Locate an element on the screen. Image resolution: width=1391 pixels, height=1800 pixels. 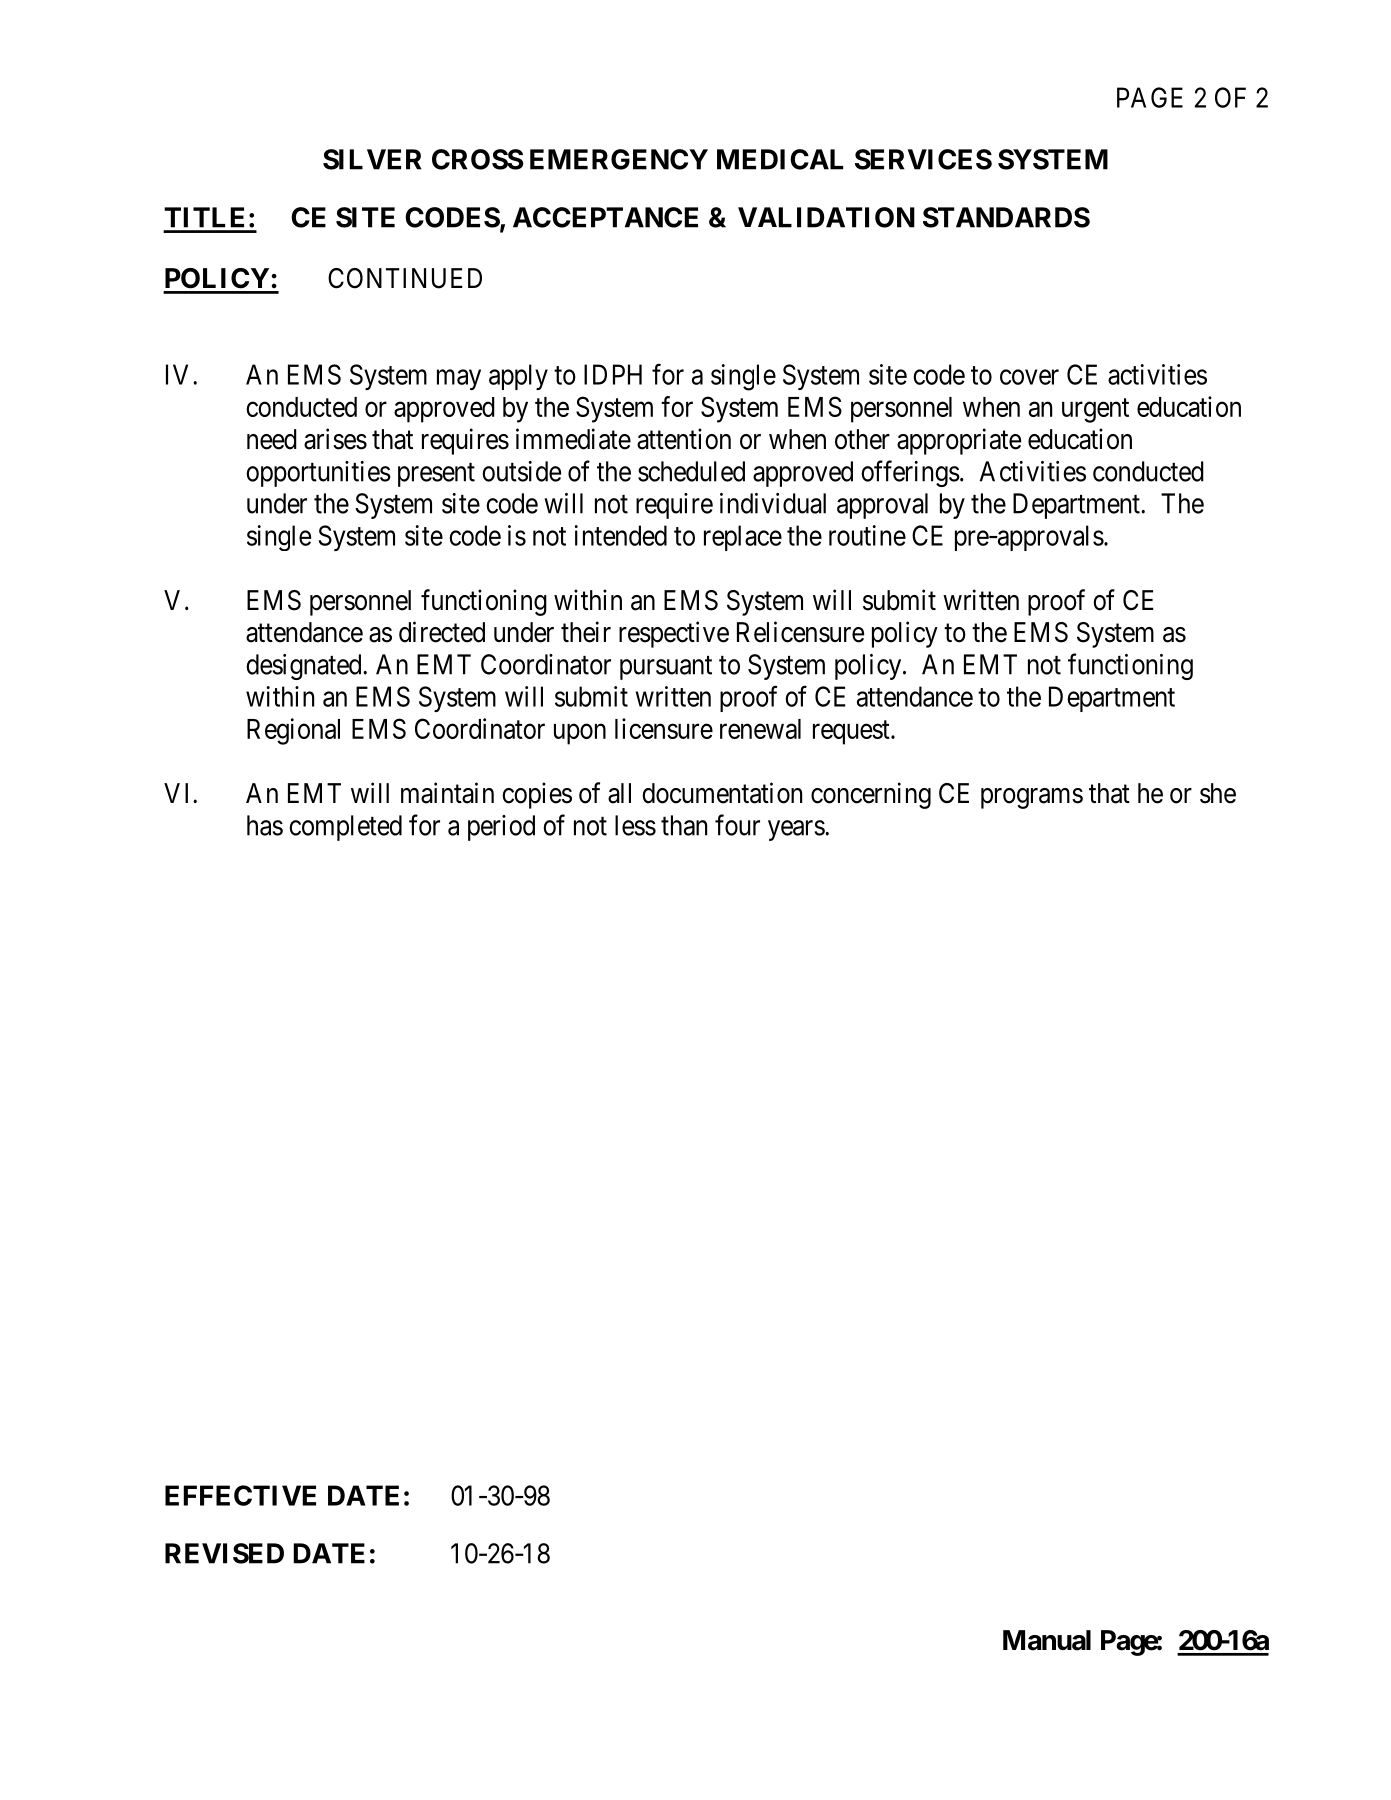
four is located at coordinates (737, 825).
